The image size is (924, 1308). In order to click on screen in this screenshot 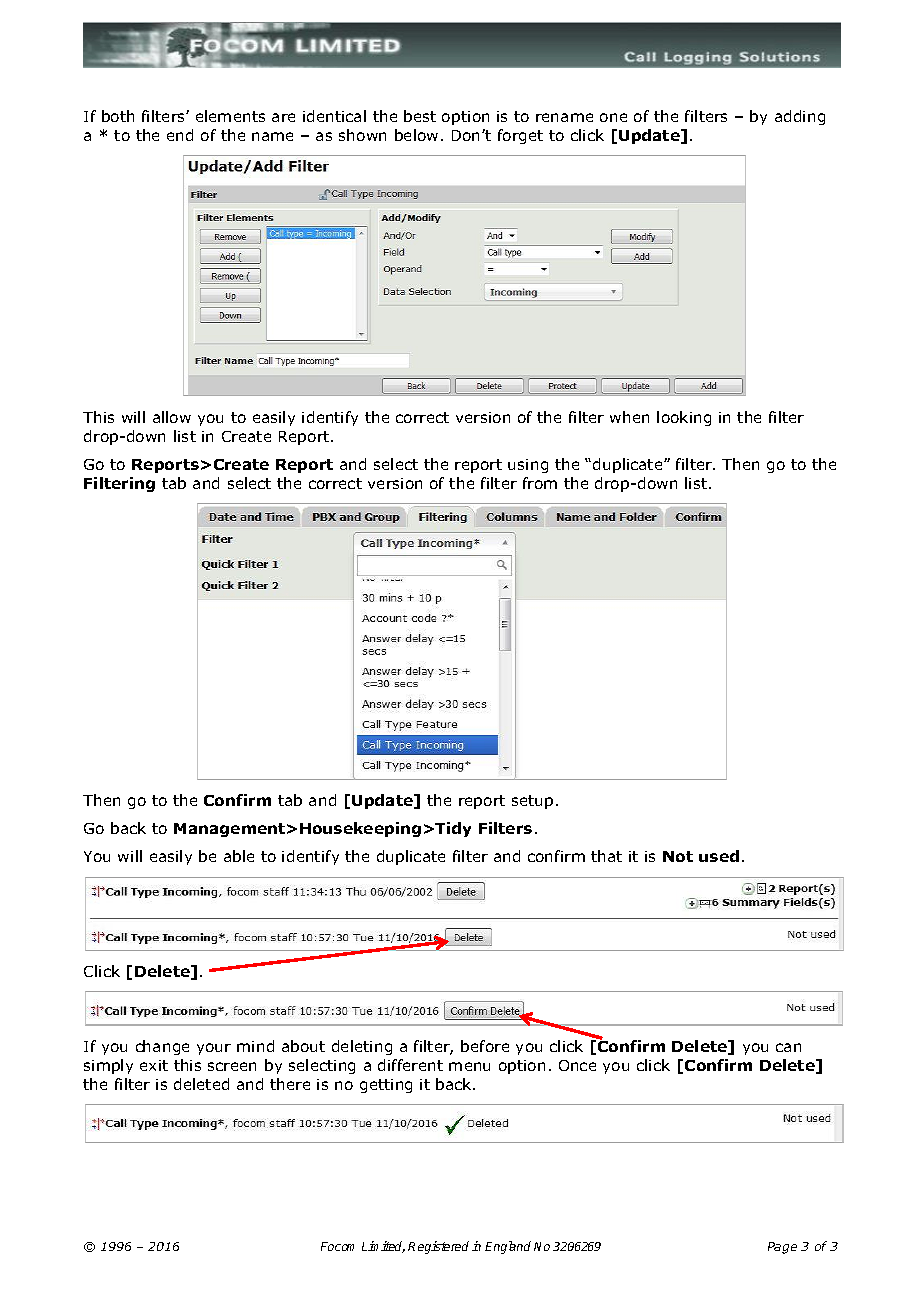, I will do `click(232, 1066)`.
